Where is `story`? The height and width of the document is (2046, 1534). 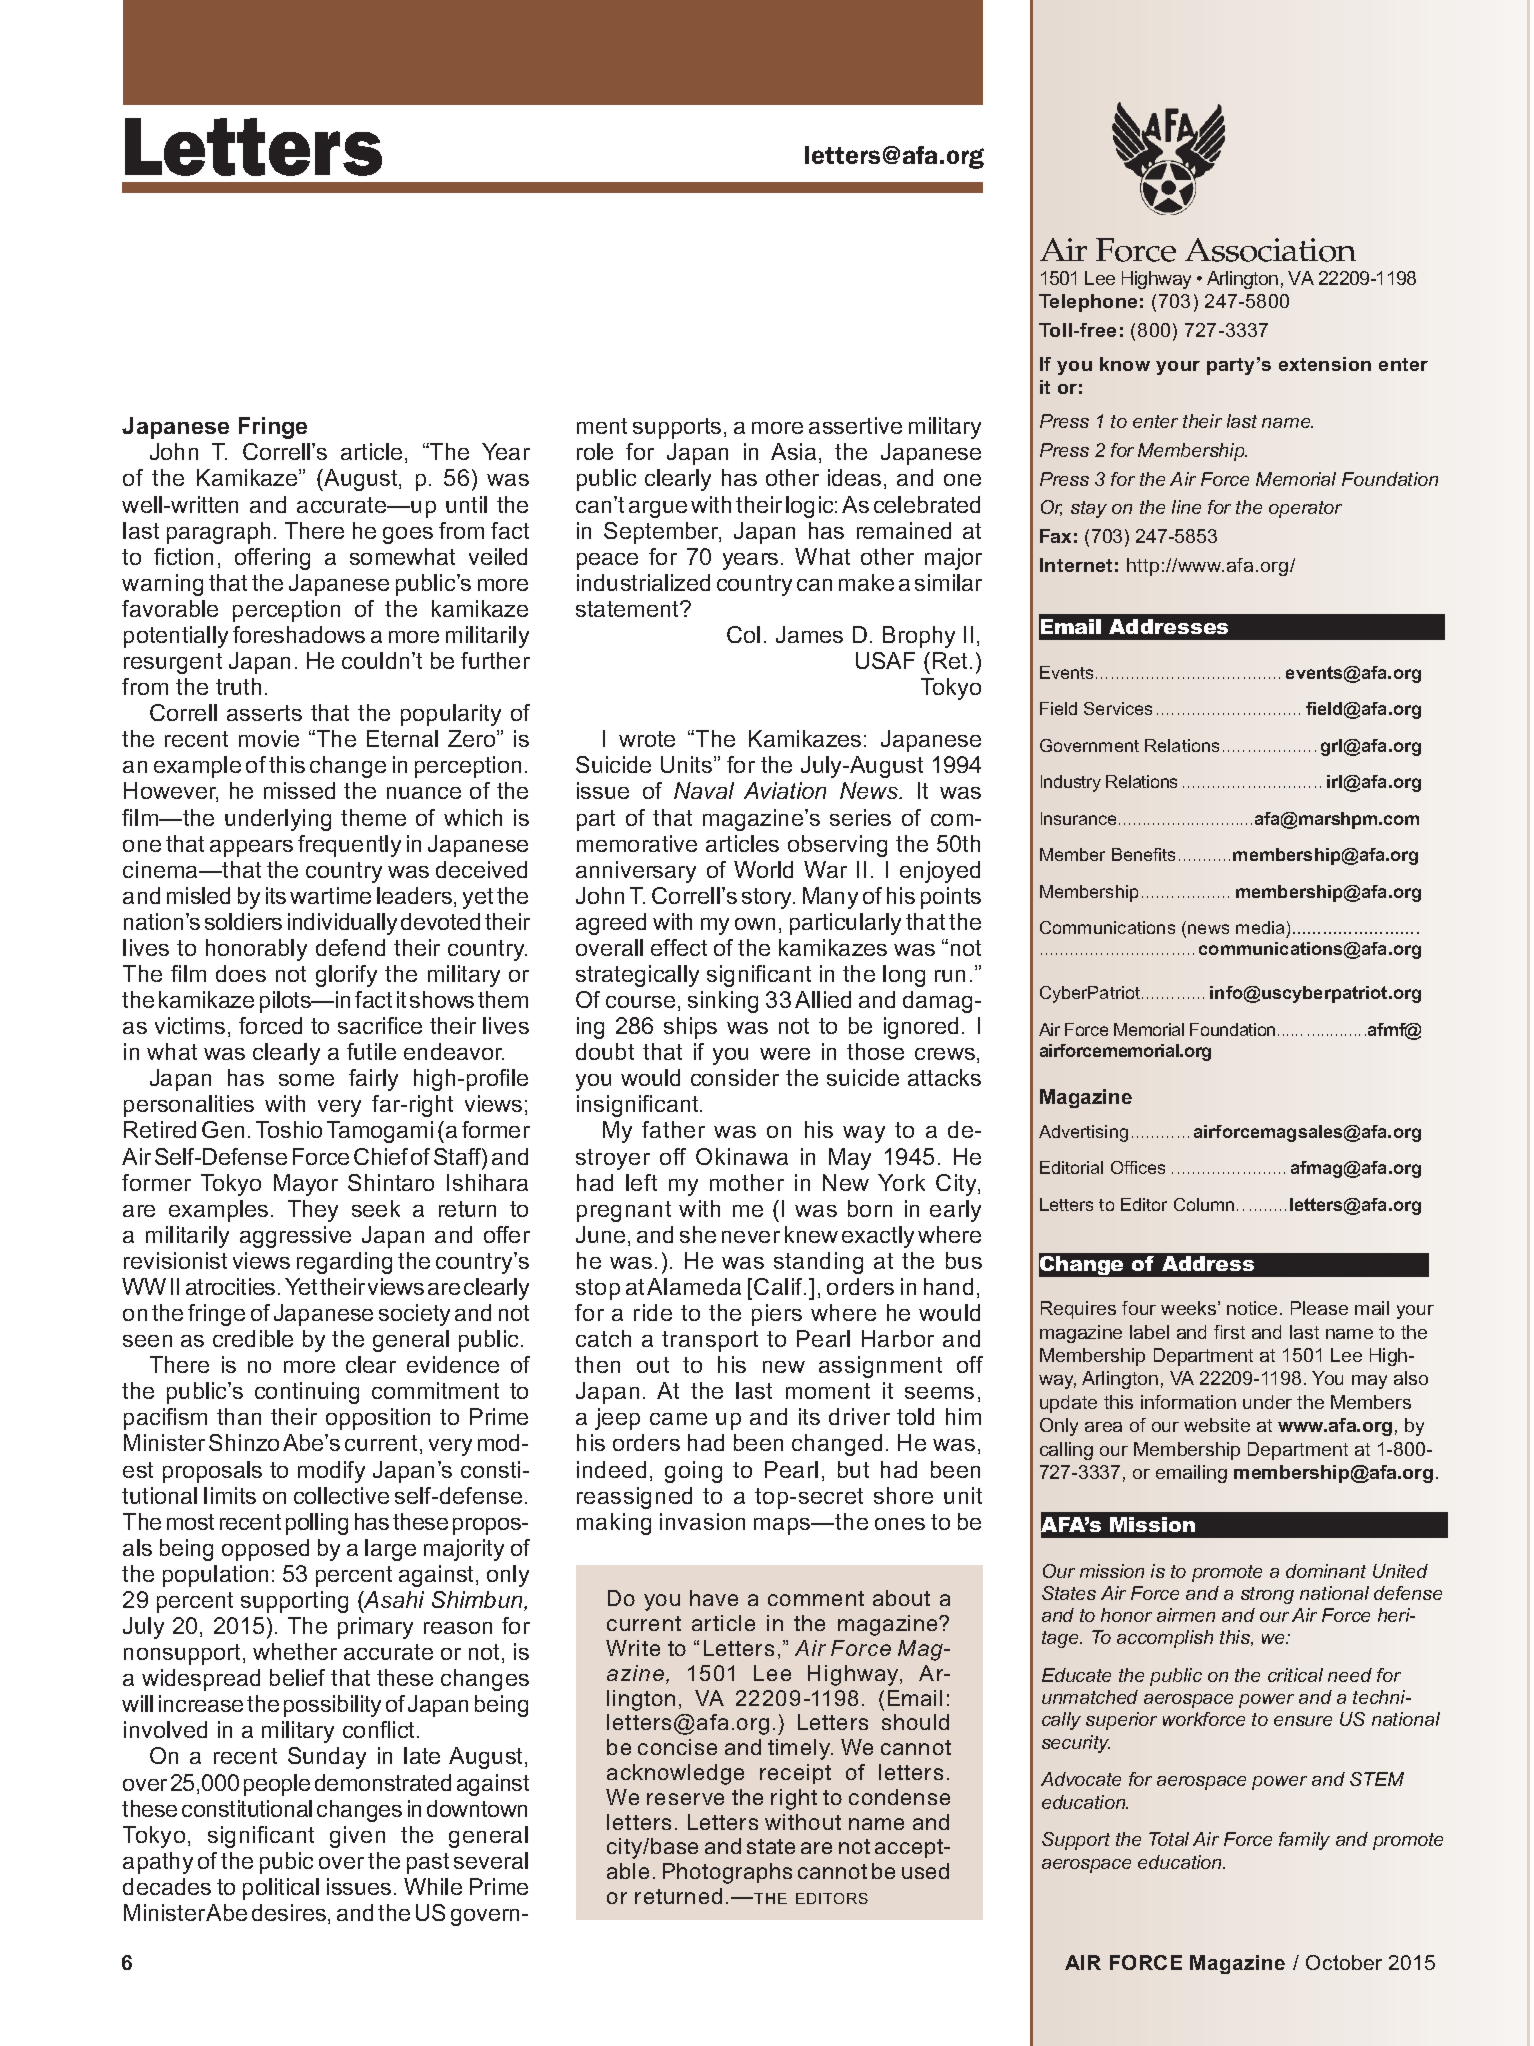 story is located at coordinates (768, 898).
